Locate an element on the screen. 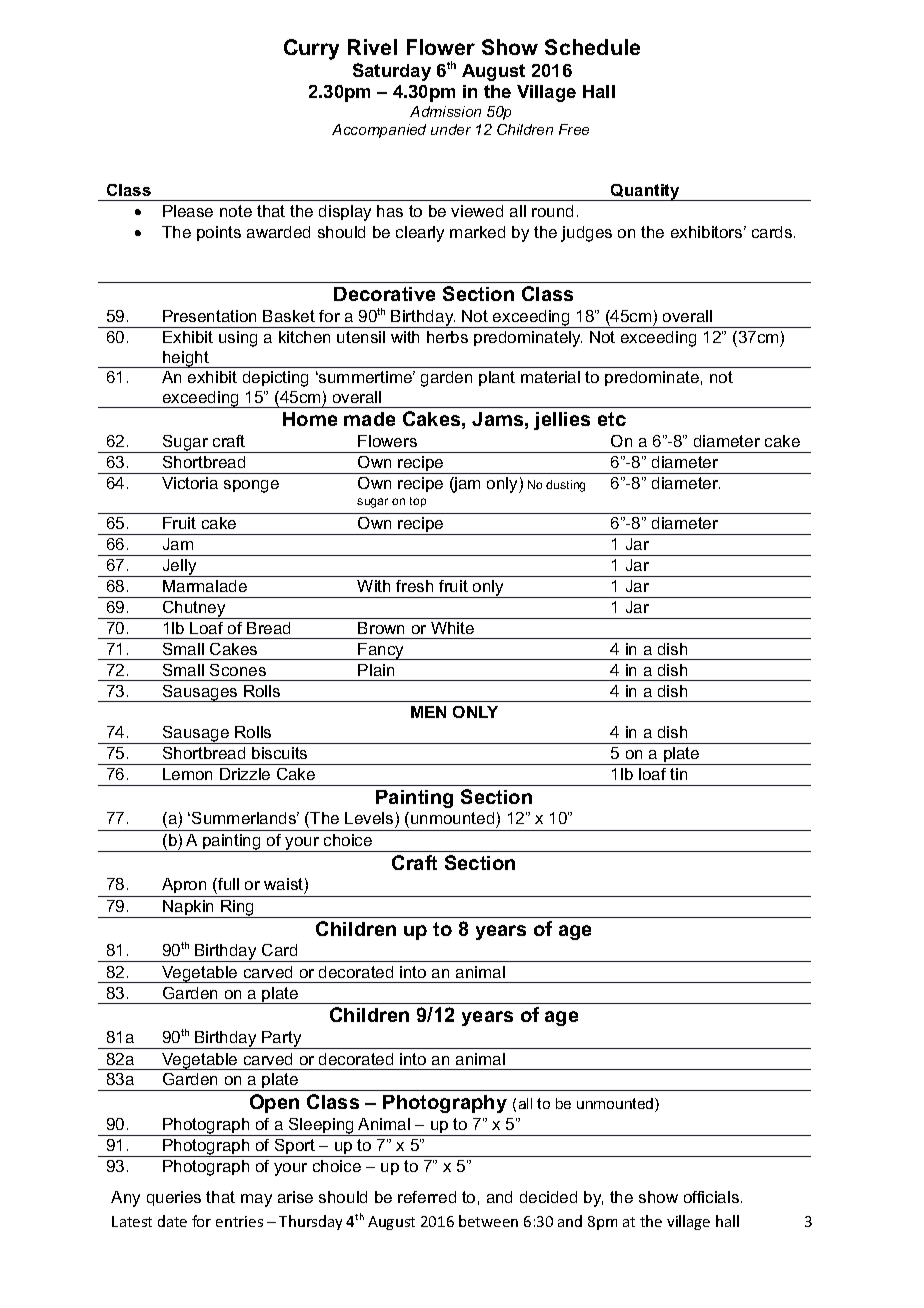 This screenshot has height=1308, width=924. officials is located at coordinates (713, 1197).
